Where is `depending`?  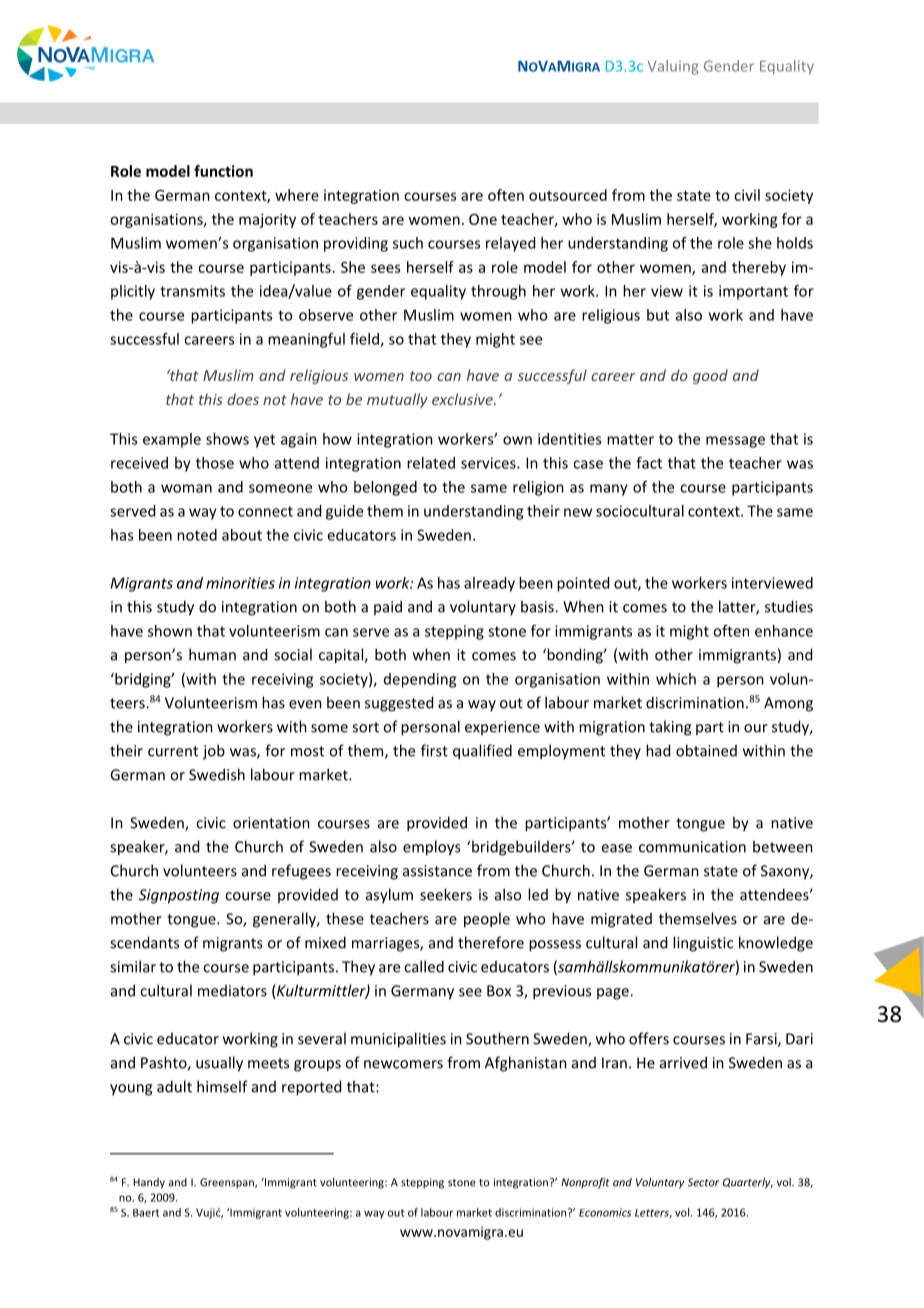
depending is located at coordinates (420, 680).
